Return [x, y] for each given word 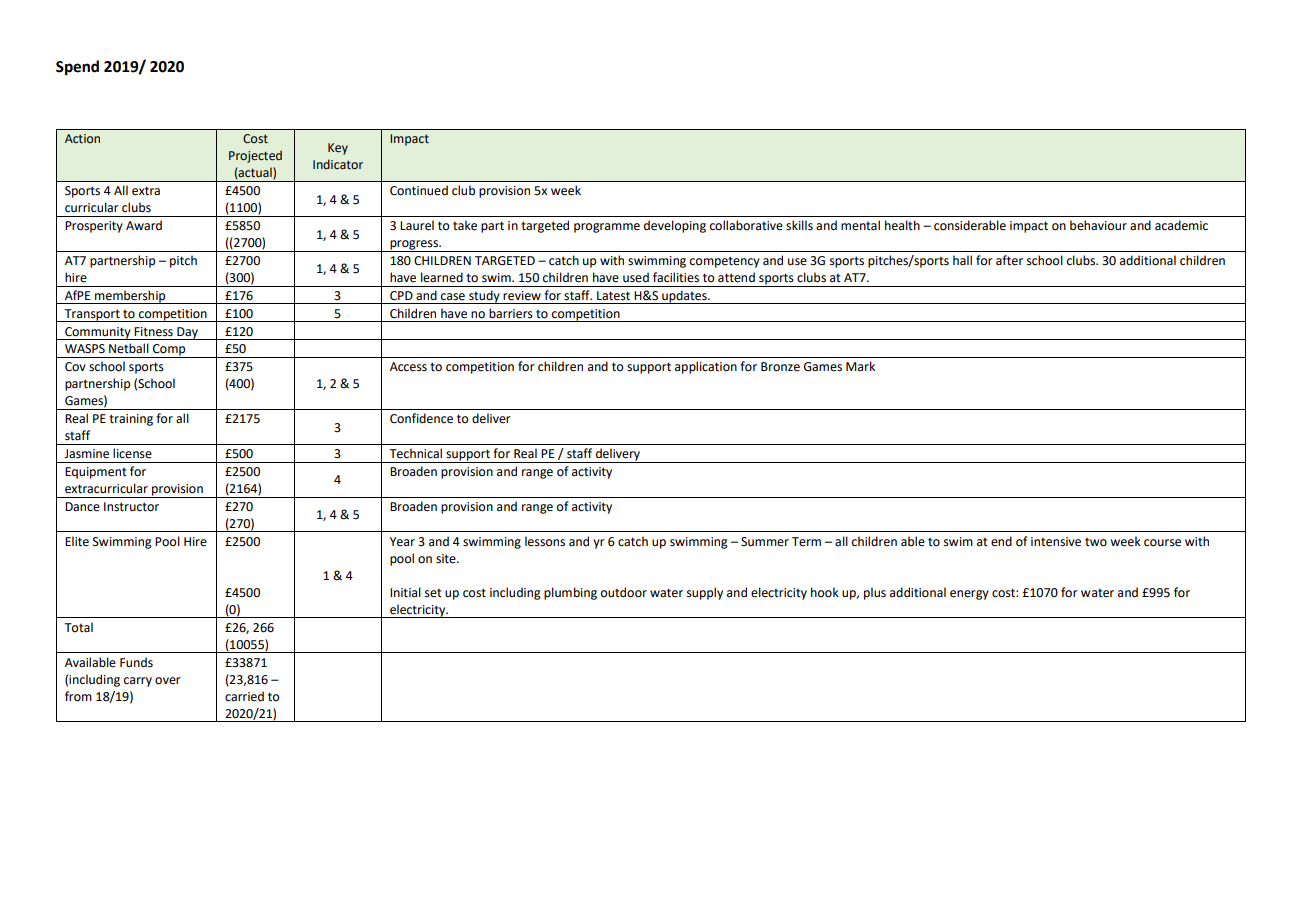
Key [338, 149]
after [1009, 260]
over [168, 681]
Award [144, 225]
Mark [860, 366]
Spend [77, 68]
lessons [545, 541]
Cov [75, 367]
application [706, 367]
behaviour [1098, 225]
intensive [1056, 542]
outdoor [624, 592]
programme [607, 228]
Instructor [131, 507]
